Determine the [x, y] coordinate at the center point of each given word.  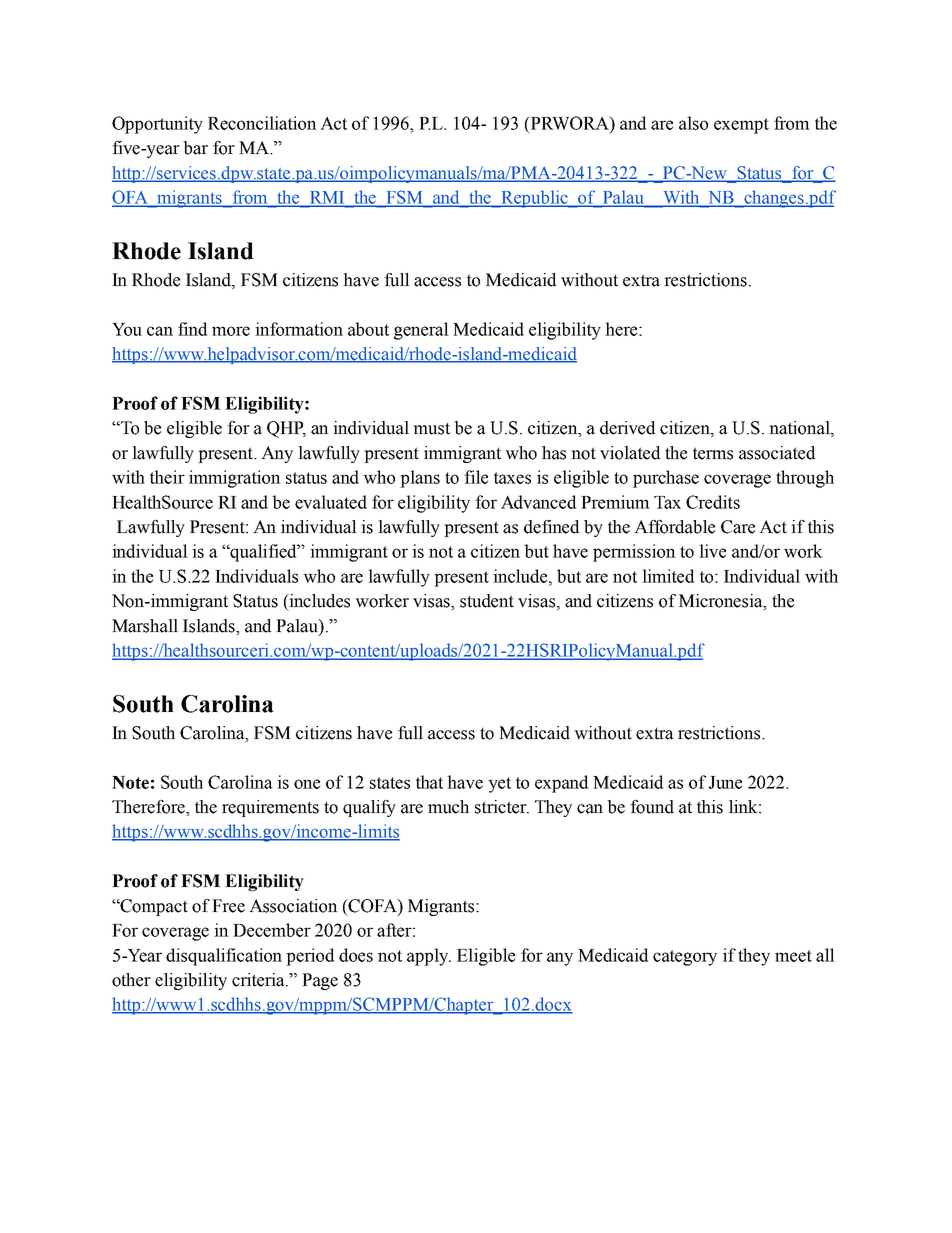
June [725, 782]
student [487, 601]
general [421, 331]
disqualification [224, 957]
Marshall [145, 626]
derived [627, 428]
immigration [235, 479]
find [192, 329]
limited [668, 576]
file [476, 477]
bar [195, 148]
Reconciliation [262, 123]
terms [713, 453]
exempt [741, 126]
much [448, 807]
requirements [270, 808]
